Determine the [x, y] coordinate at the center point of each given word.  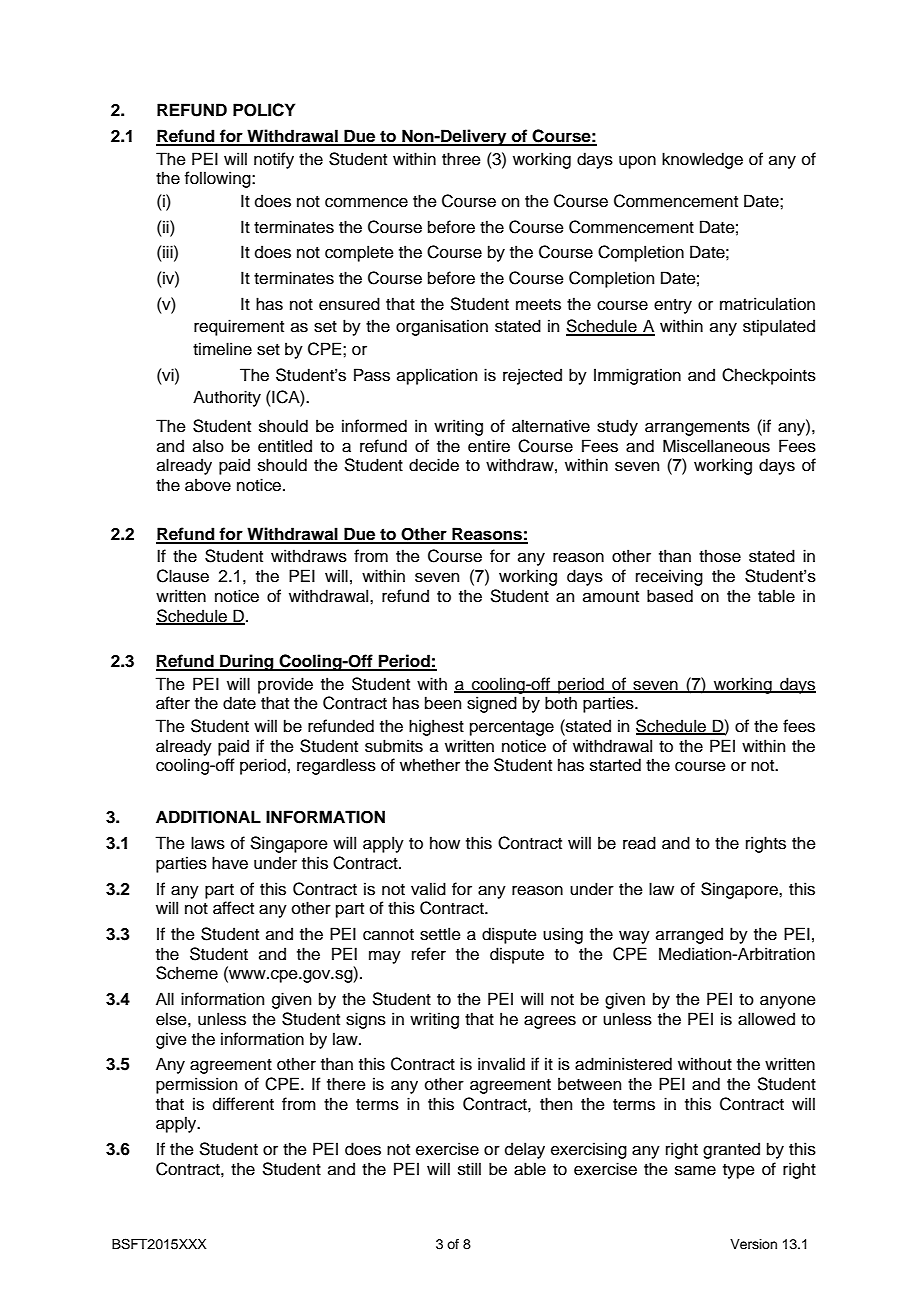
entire [489, 446]
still [469, 1169]
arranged [689, 935]
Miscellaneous [716, 446]
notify [274, 160]
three [461, 159]
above [208, 485]
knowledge [702, 160]
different [243, 1104]
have [230, 863]
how [445, 843]
